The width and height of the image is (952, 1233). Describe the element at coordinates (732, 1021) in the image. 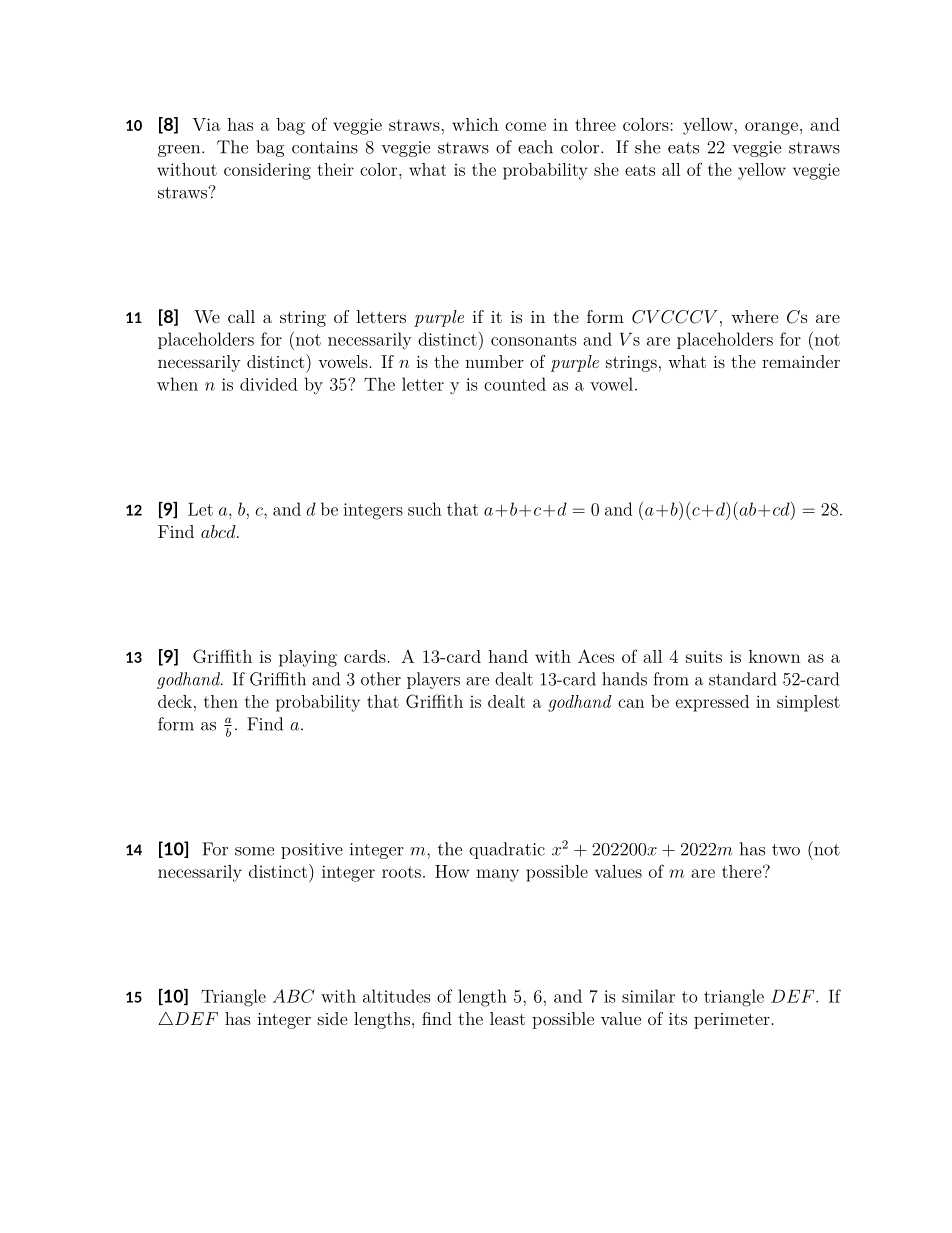

I see `perimeter` at that location.
